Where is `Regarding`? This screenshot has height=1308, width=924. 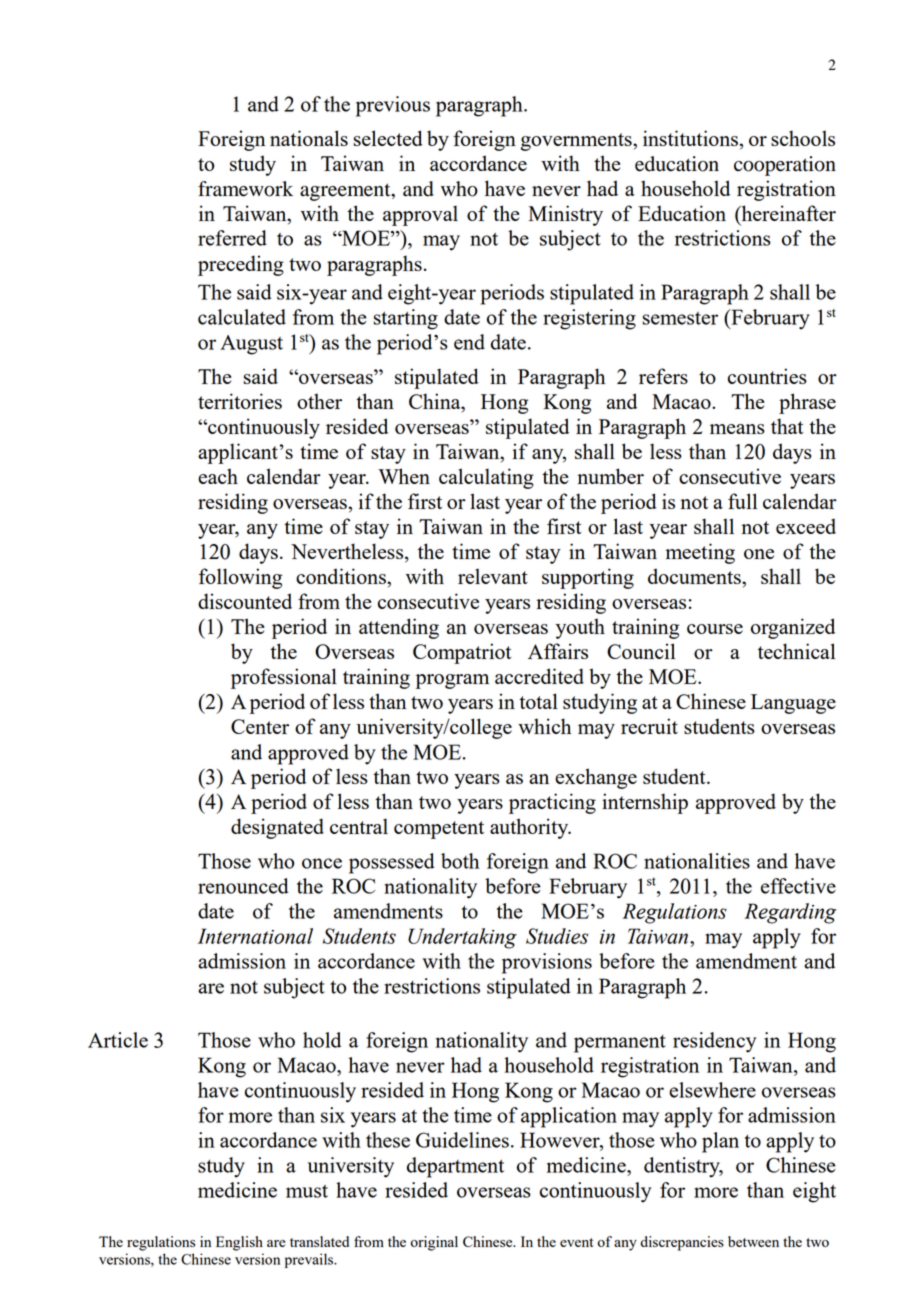
Regarding is located at coordinates (790, 913).
